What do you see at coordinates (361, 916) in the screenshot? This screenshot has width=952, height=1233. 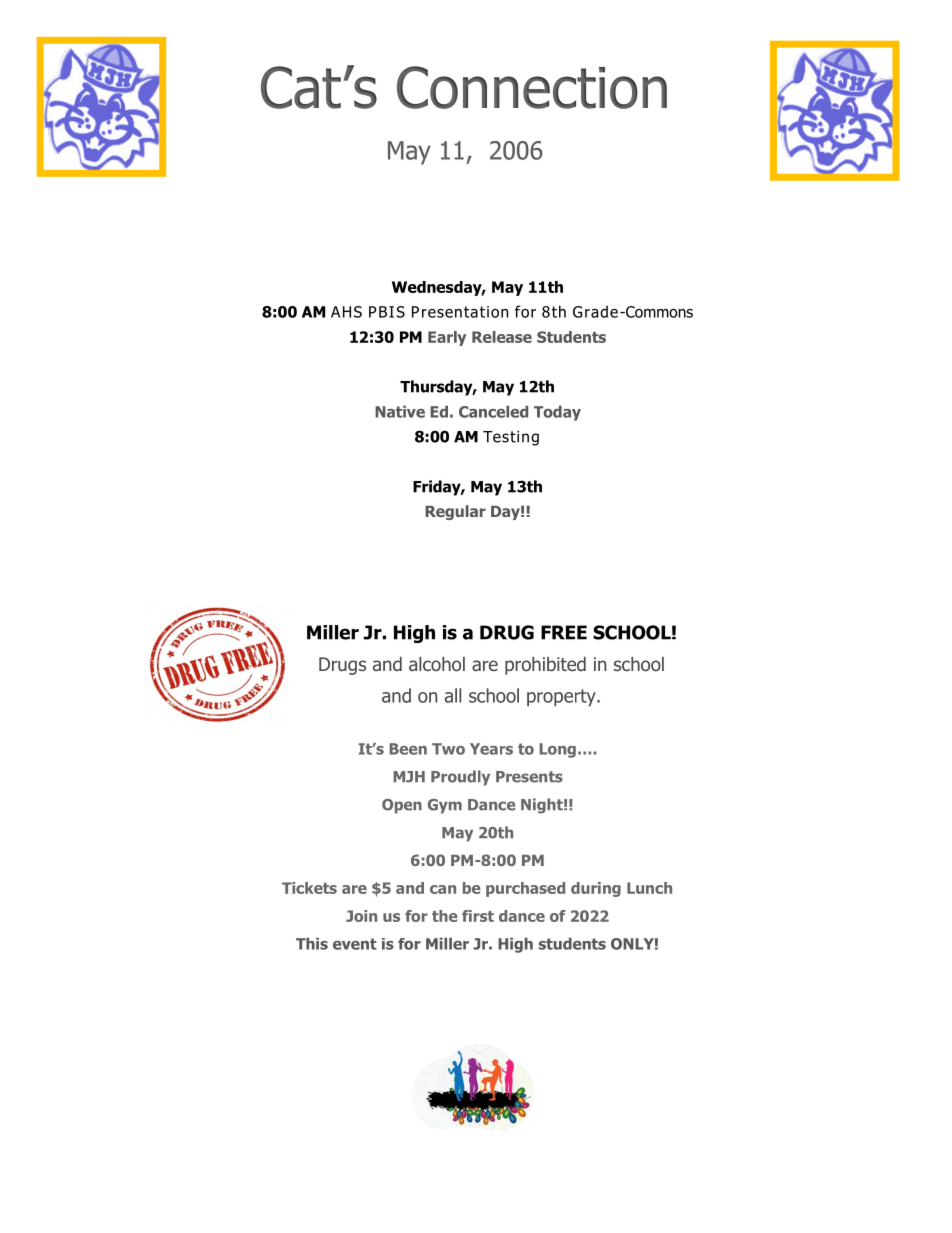 I see `Join` at bounding box center [361, 916].
